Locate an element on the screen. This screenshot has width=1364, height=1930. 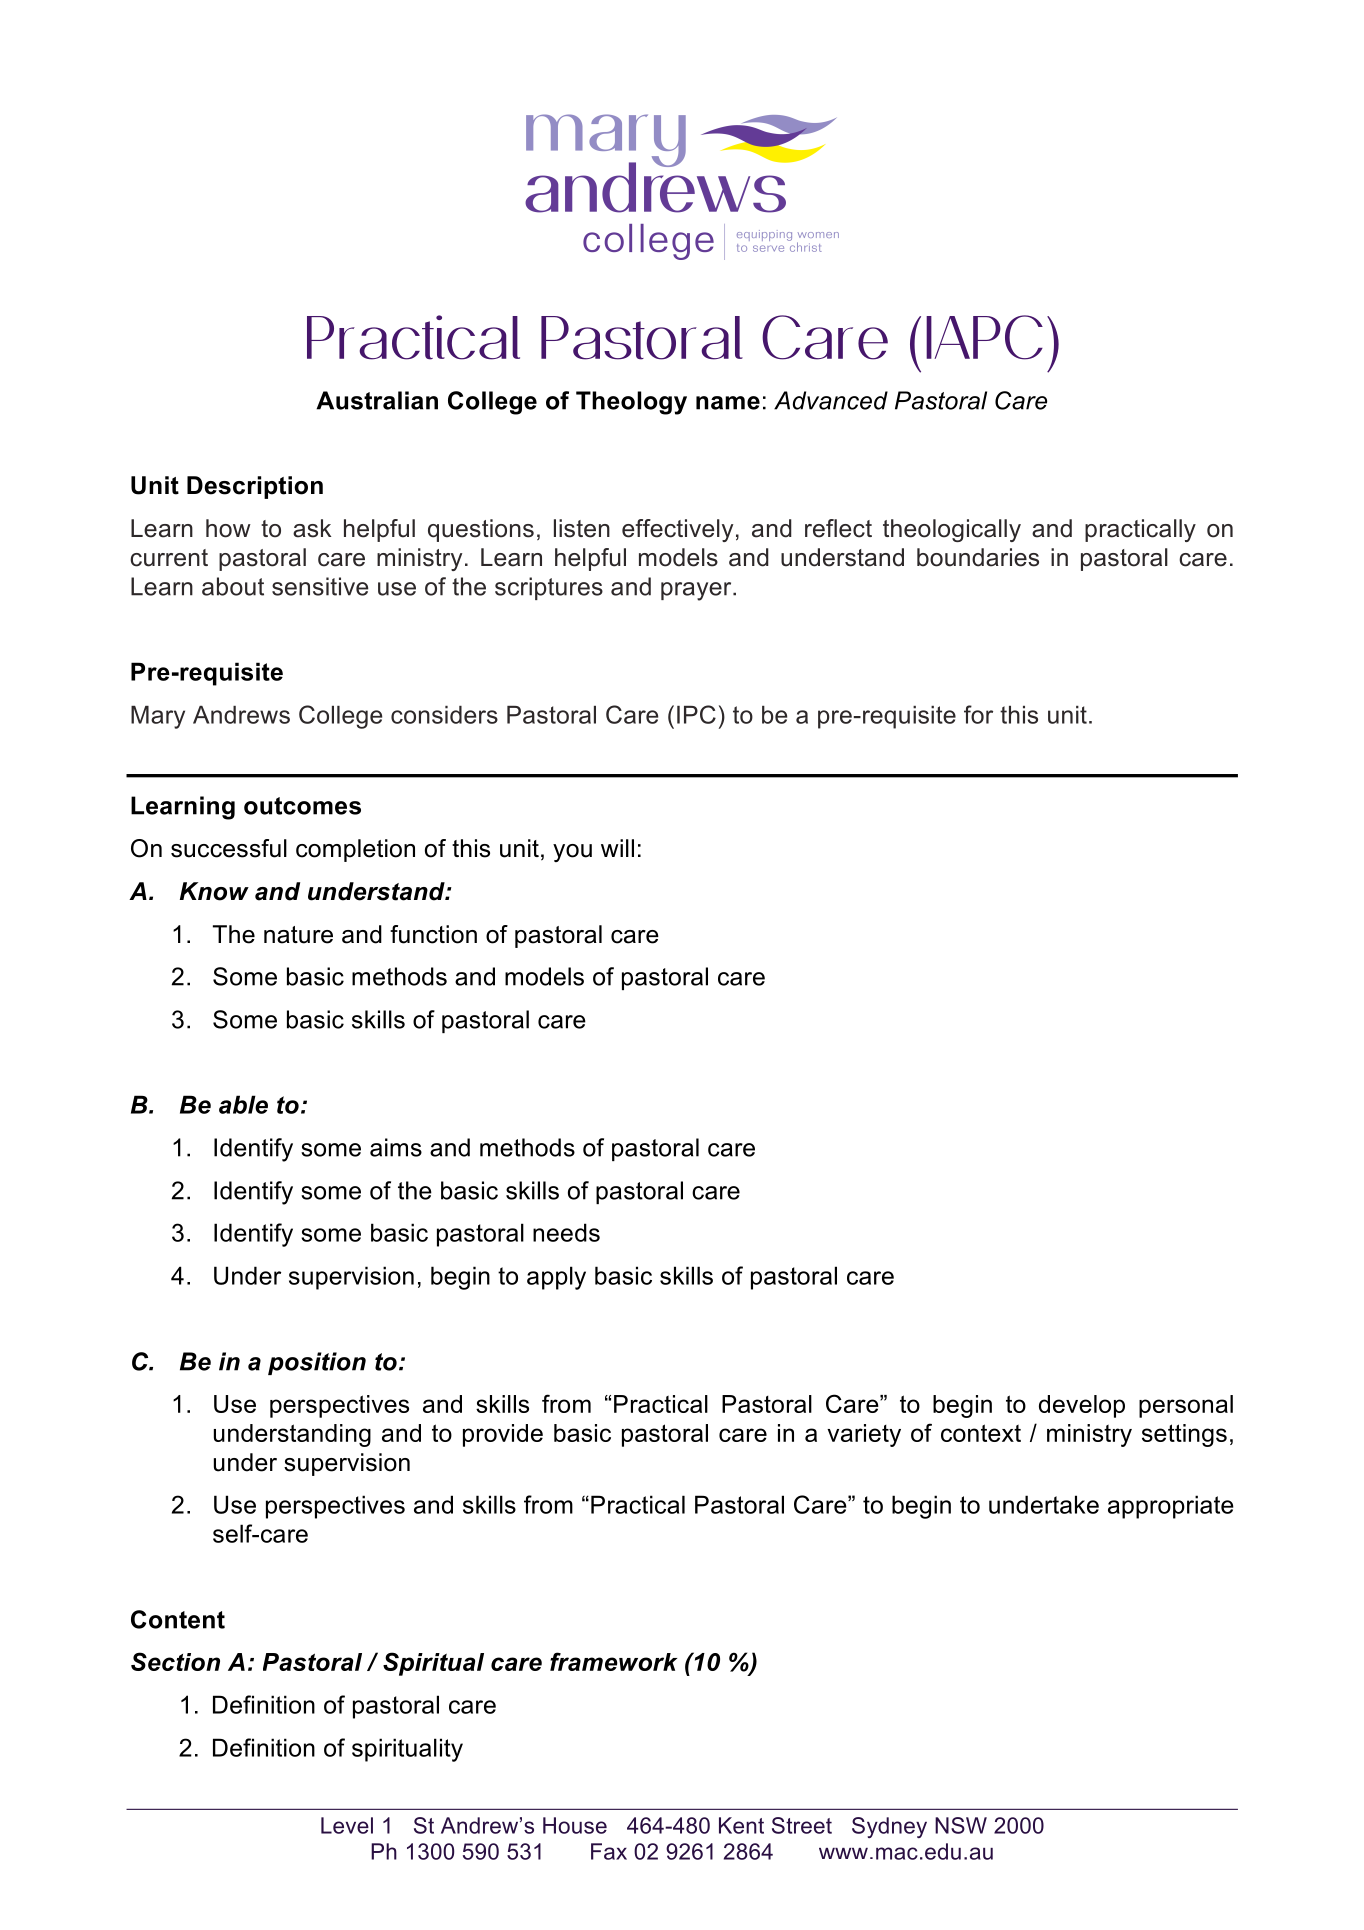
appropriate is located at coordinates (1171, 1507).
